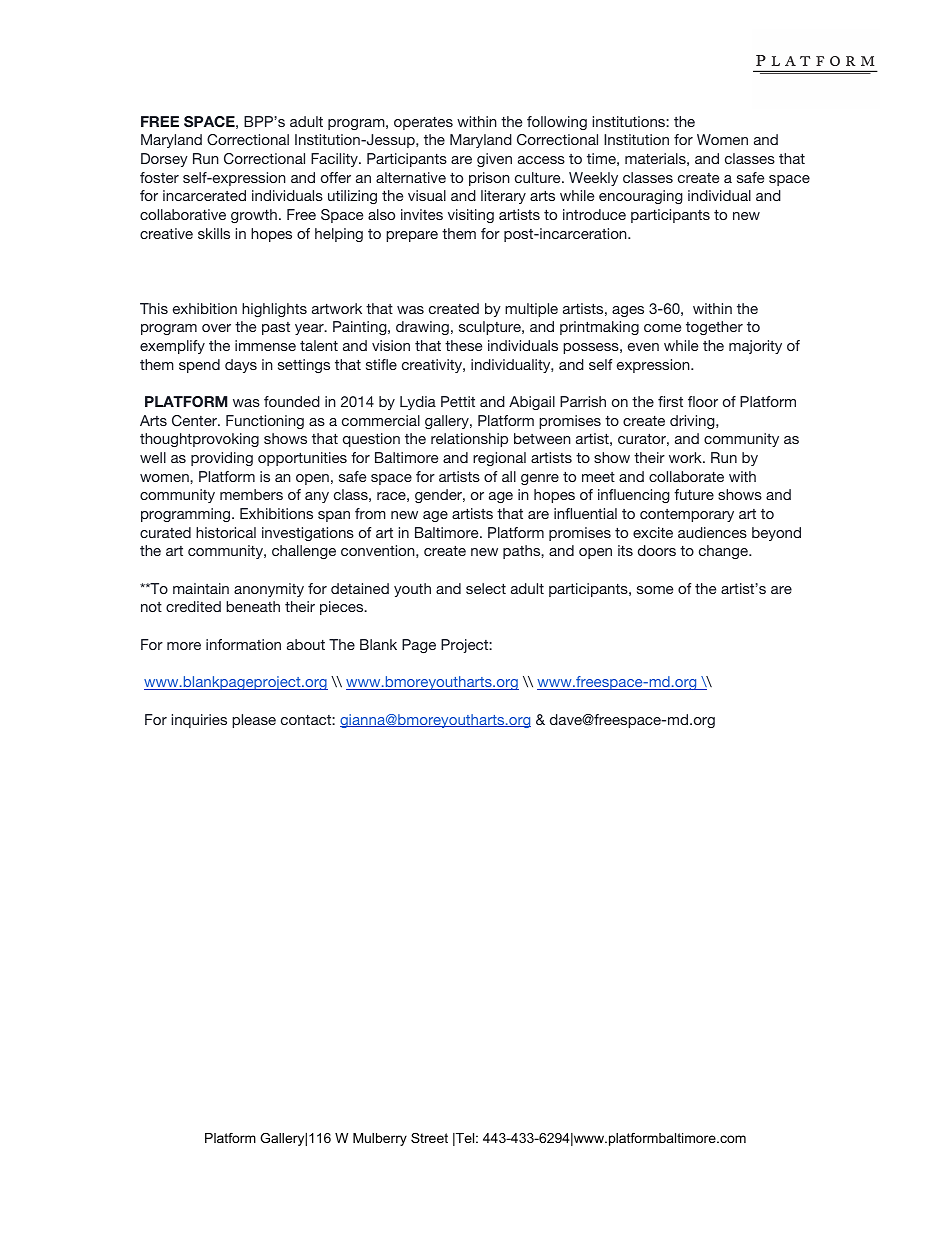  Describe the element at coordinates (655, 590) in the page. I see `some` at that location.
